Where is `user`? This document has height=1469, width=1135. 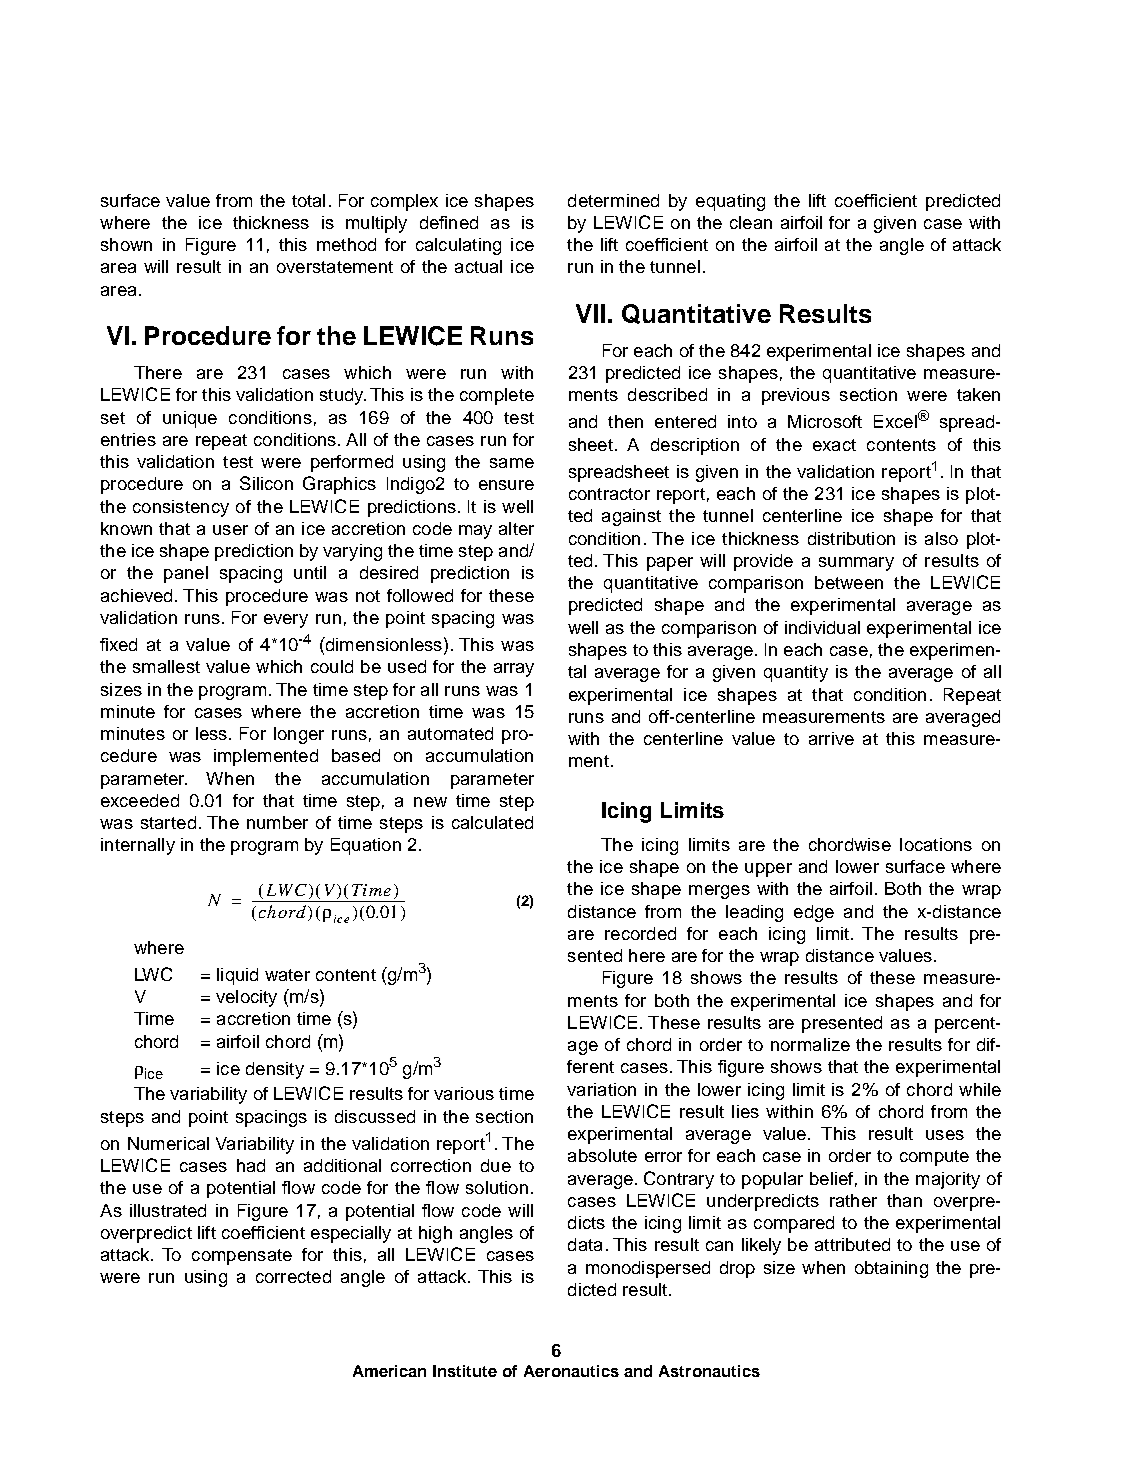
user is located at coordinates (230, 530).
